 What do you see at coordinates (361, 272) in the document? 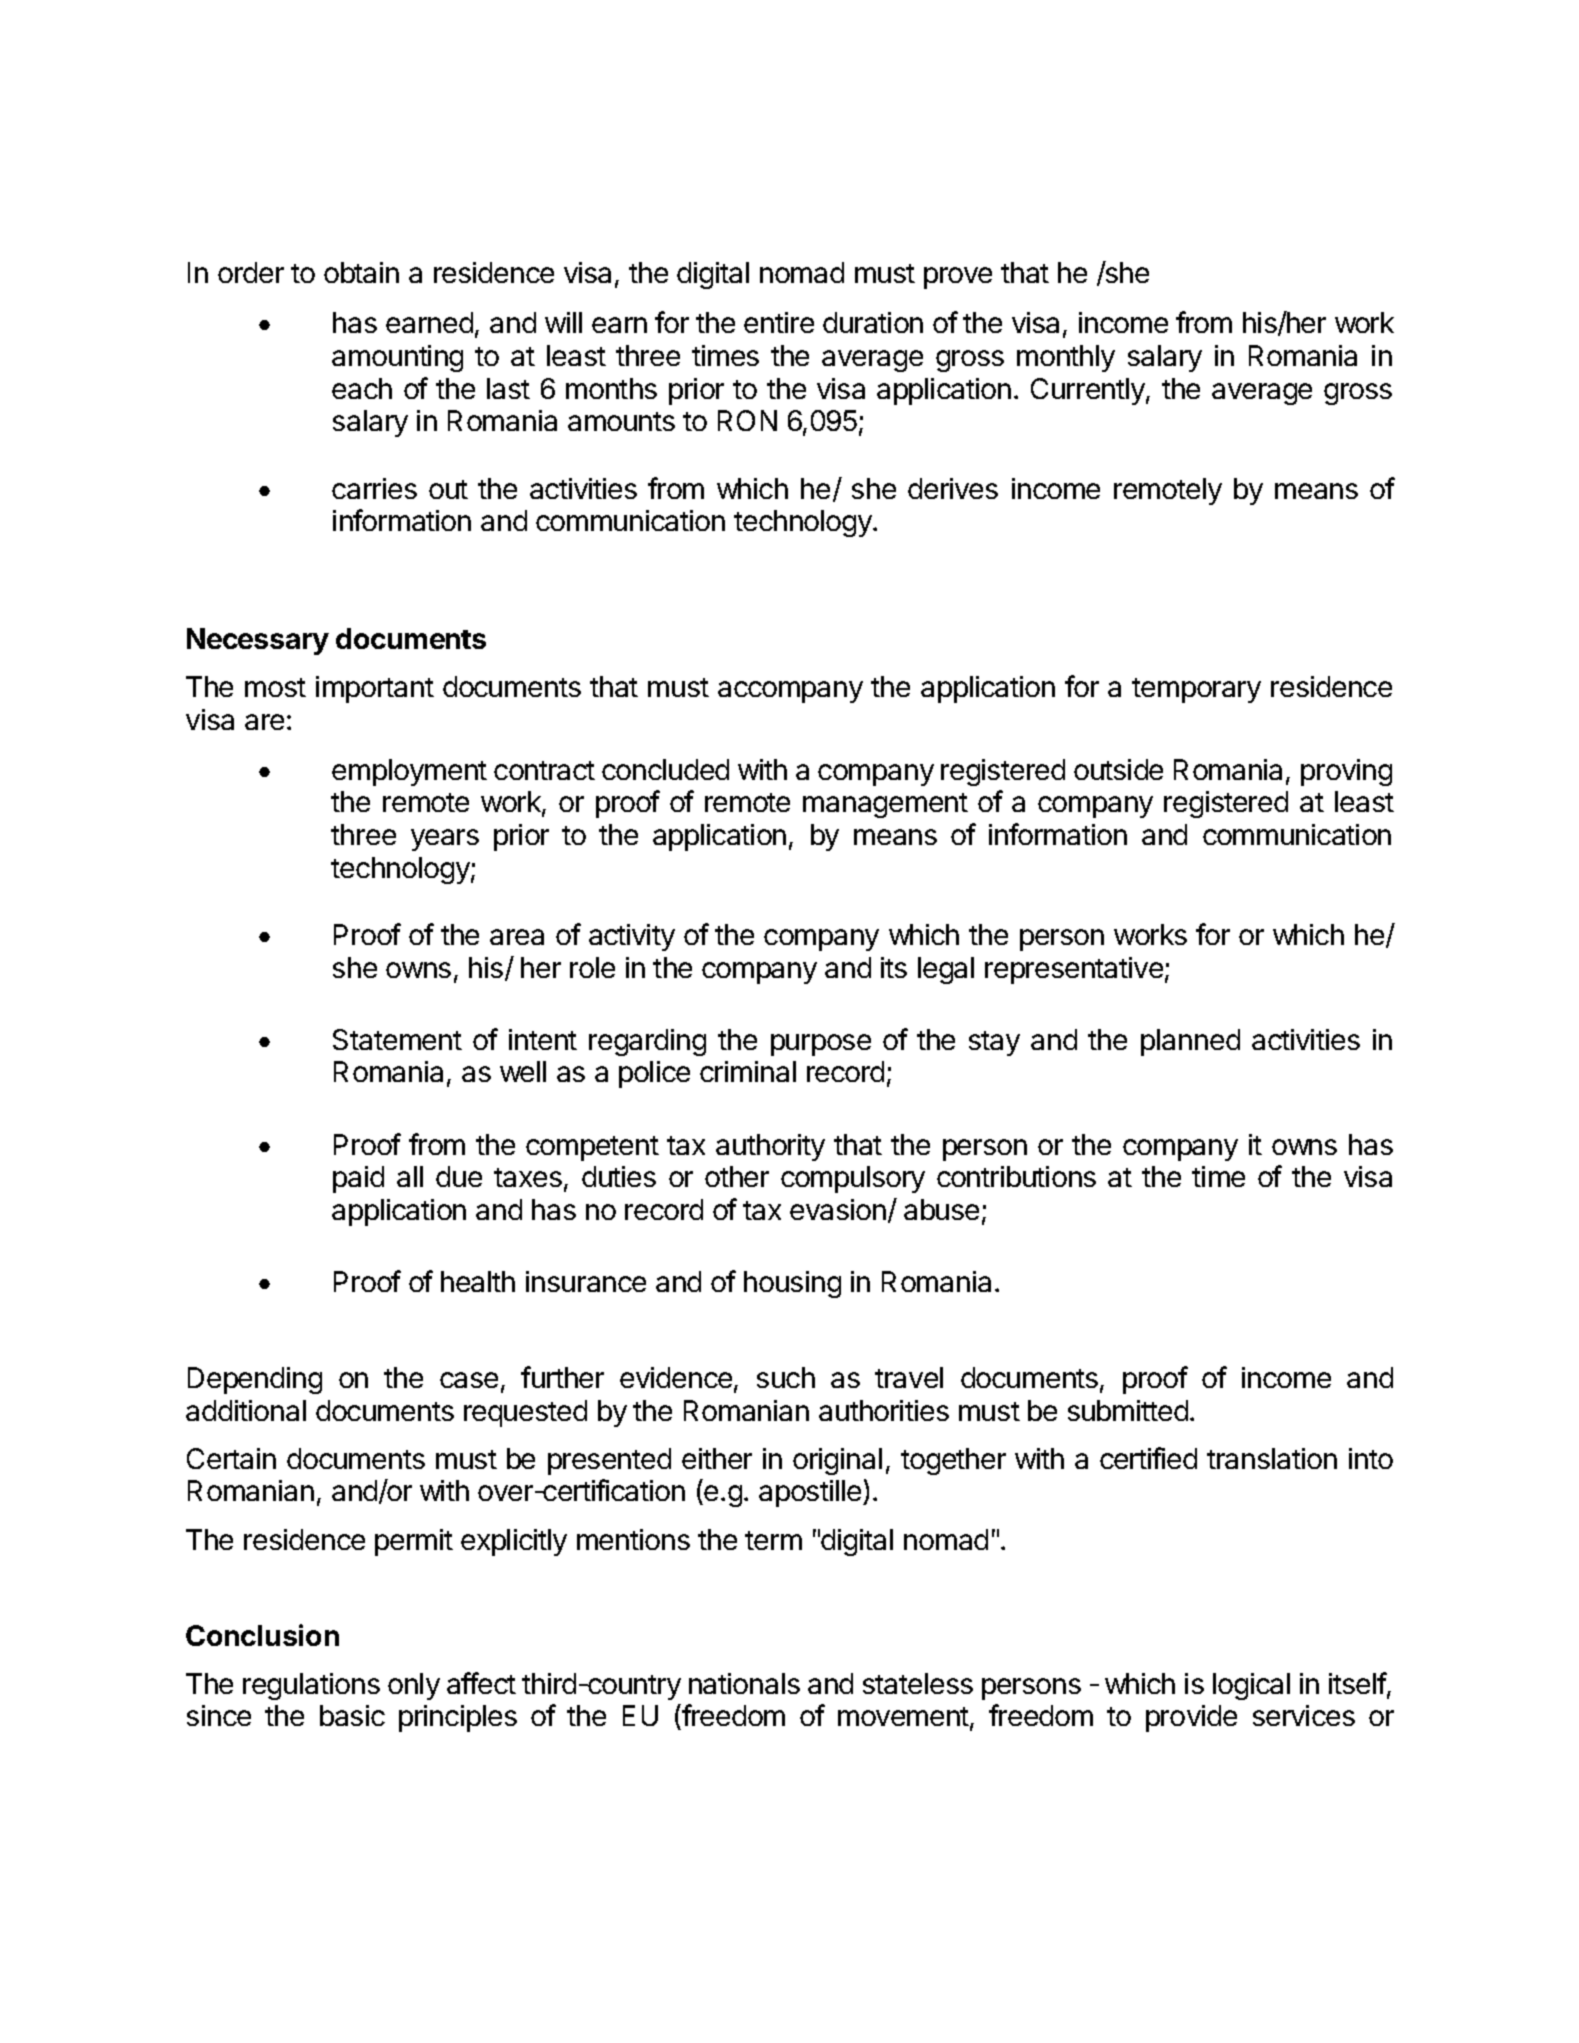
I see `obtain` at bounding box center [361, 272].
